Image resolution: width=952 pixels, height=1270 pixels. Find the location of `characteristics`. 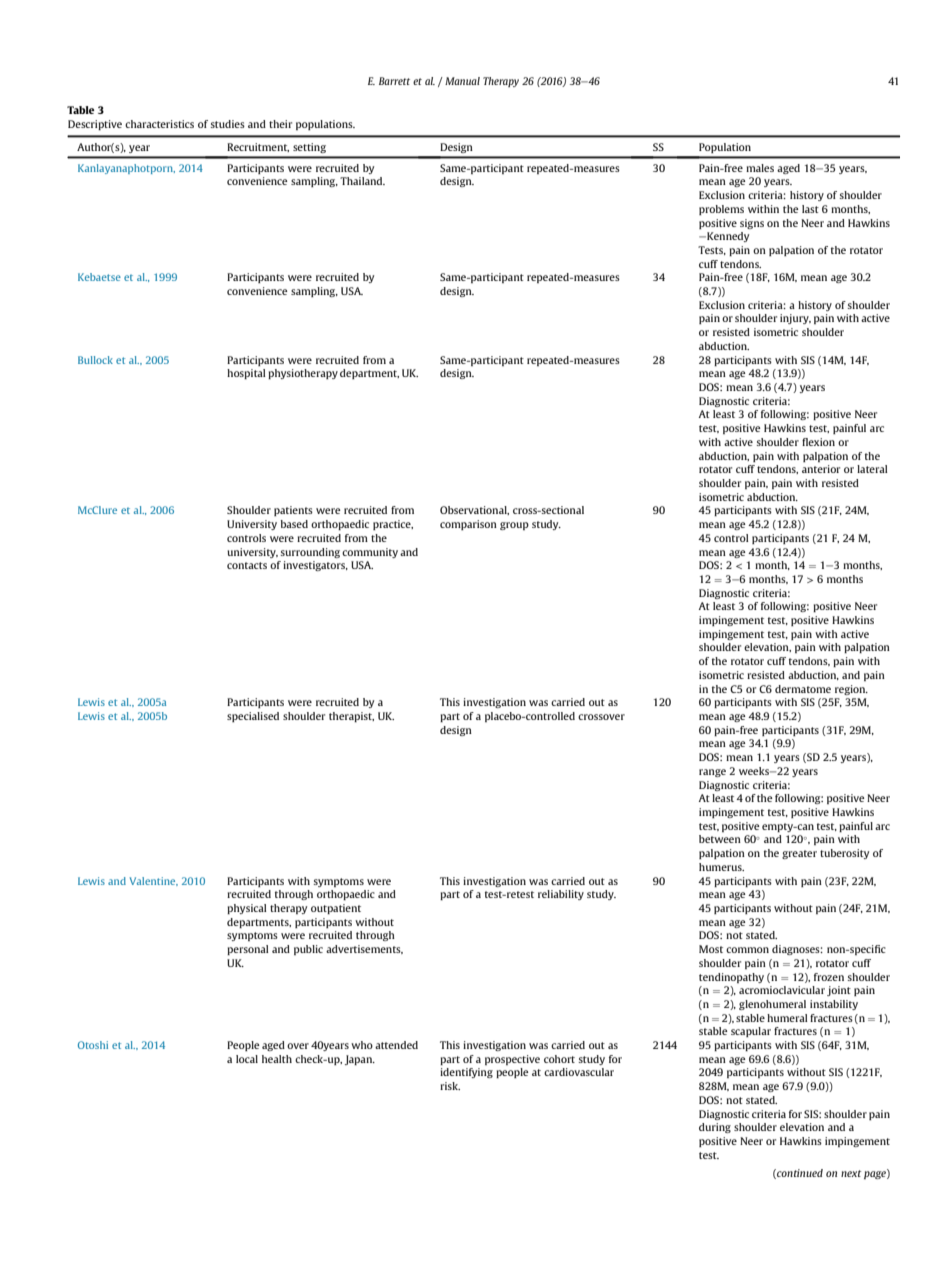

characteristics is located at coordinates (159, 124).
